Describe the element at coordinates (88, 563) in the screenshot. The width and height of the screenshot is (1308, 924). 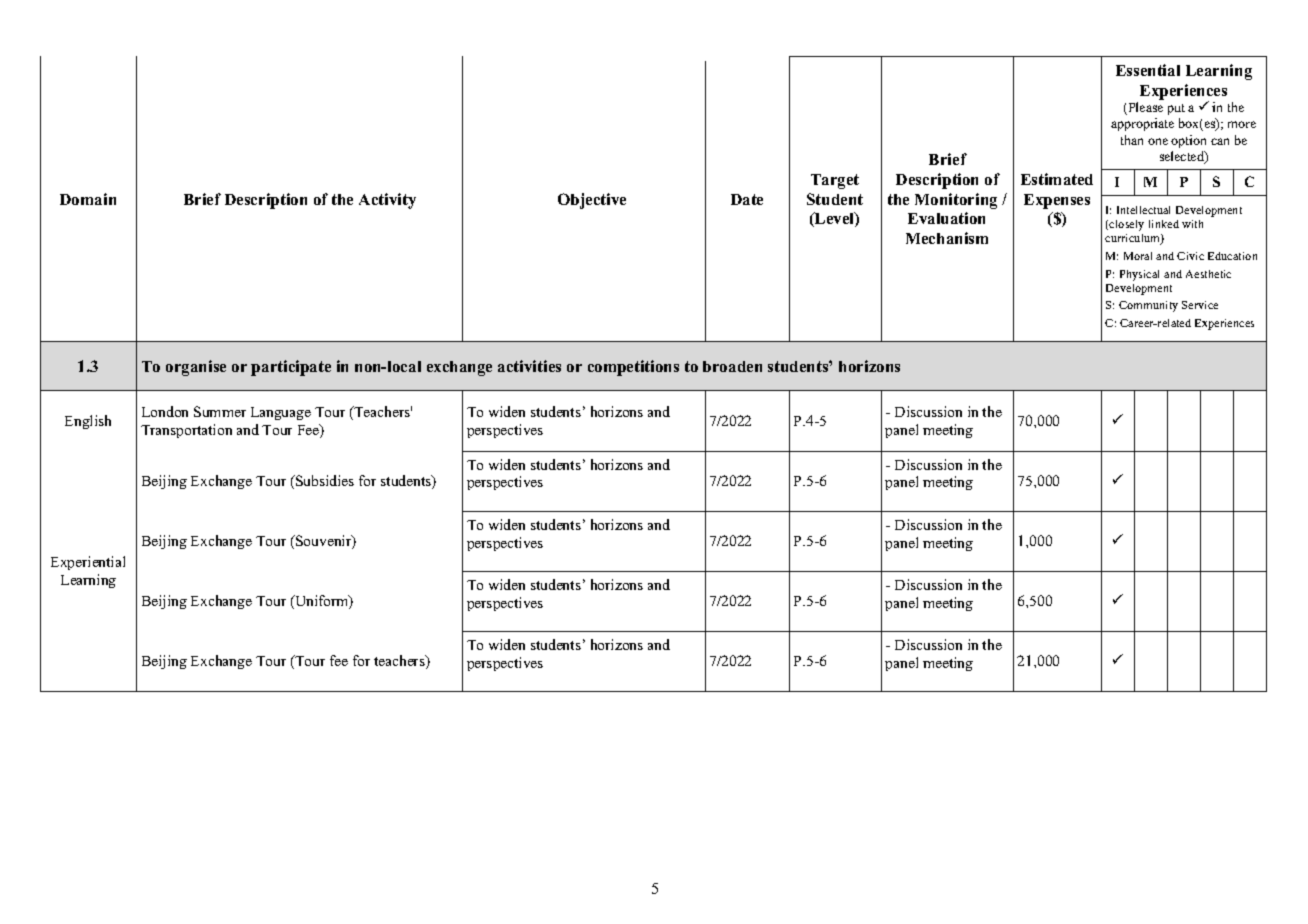
I see `Experiential` at that location.
